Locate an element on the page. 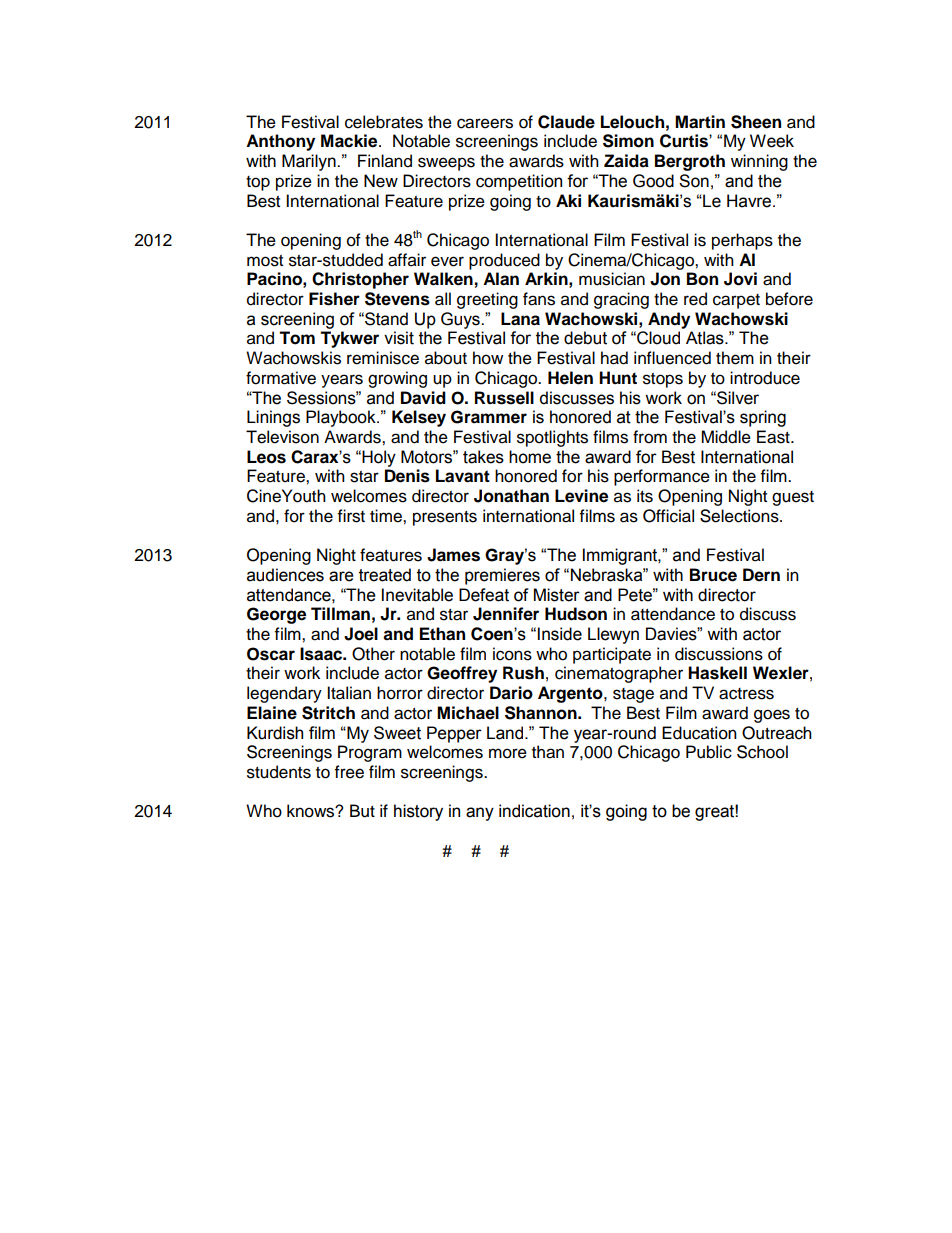  premieres is located at coordinates (502, 576).
